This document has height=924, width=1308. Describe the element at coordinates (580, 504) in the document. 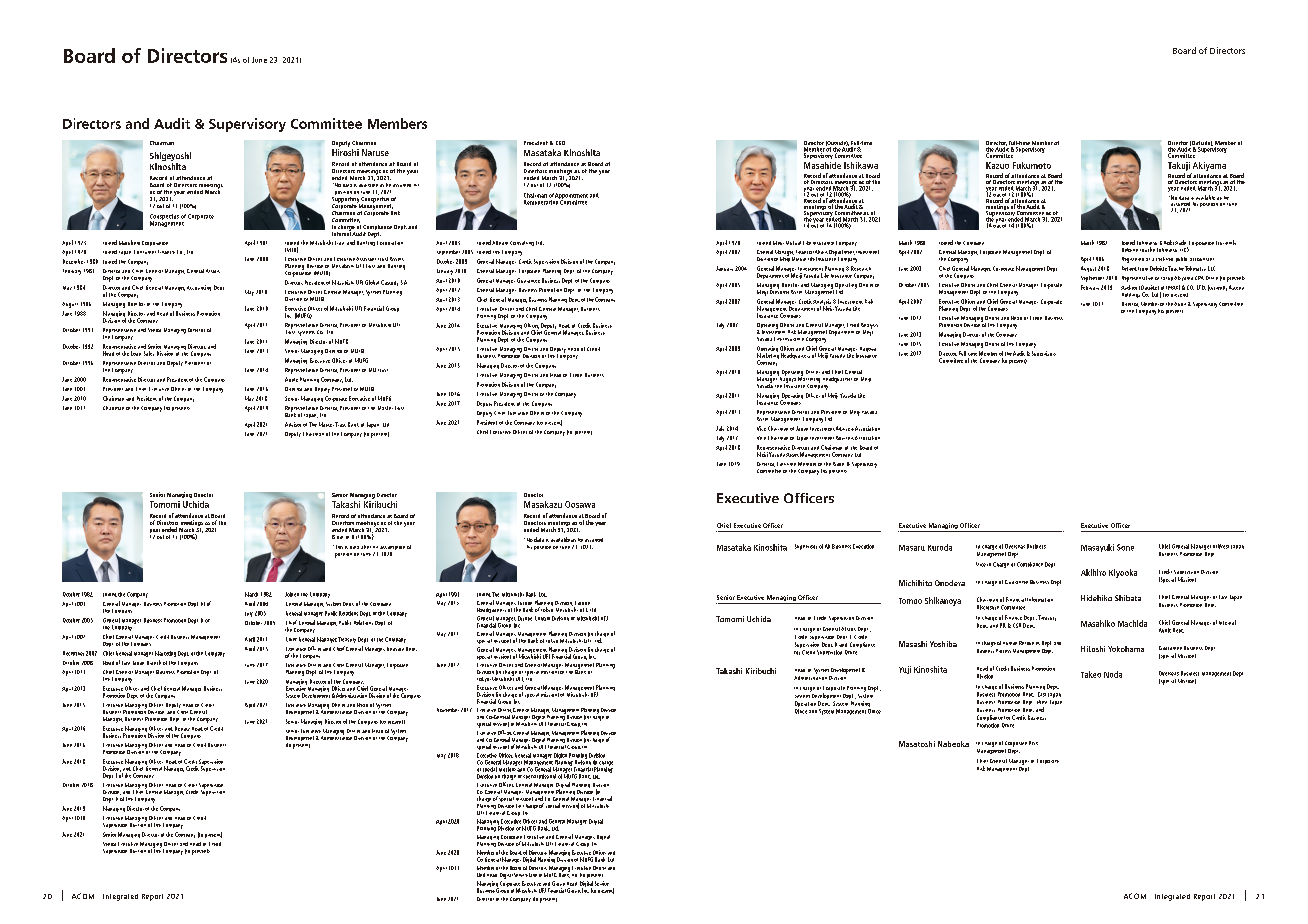

I see `Oosawa` at that location.
